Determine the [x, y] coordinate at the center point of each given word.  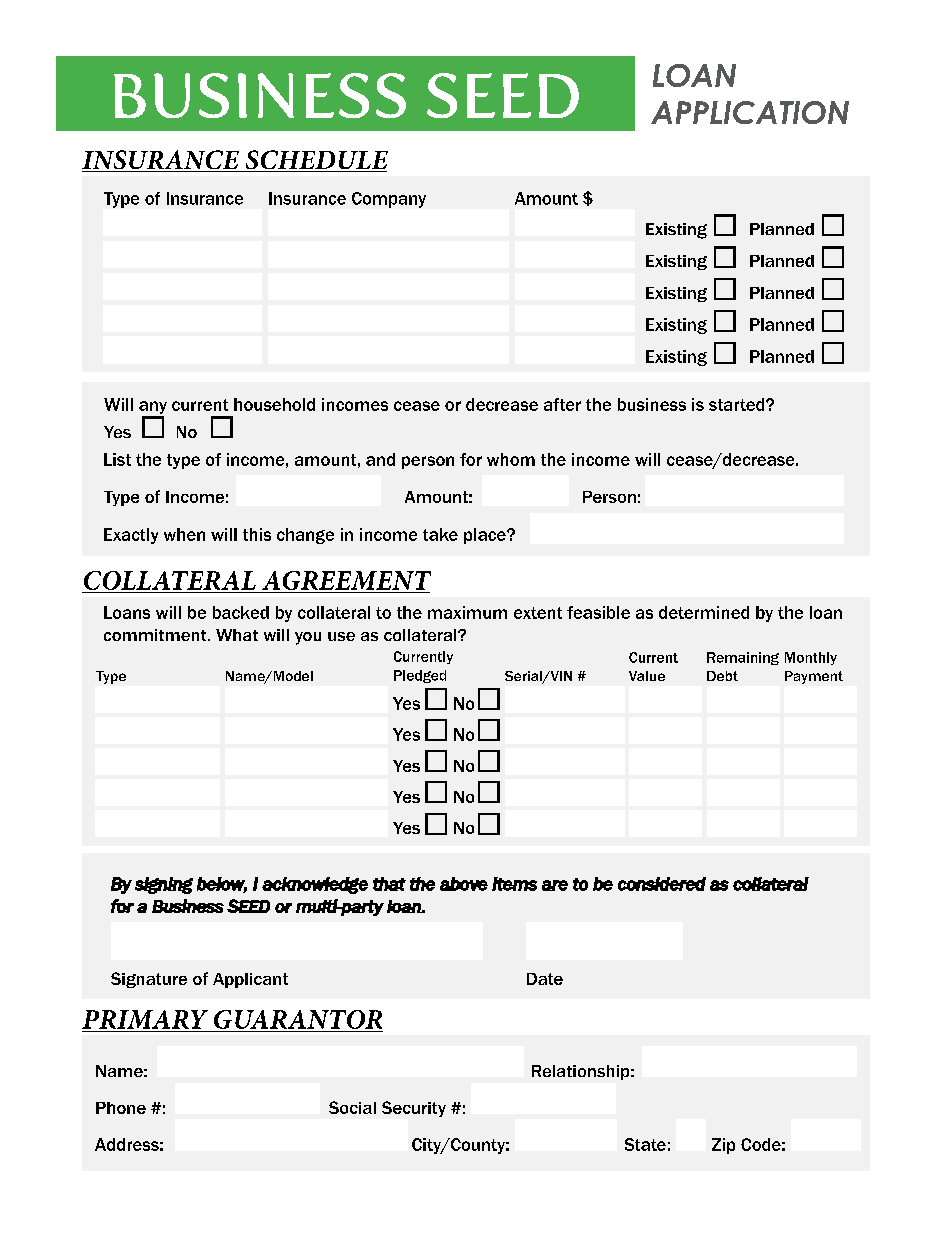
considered [662, 884]
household [274, 404]
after [562, 404]
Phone [121, 1108]
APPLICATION [750, 112]
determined [704, 612]
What [237, 635]
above [464, 884]
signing [164, 885]
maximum [467, 612]
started [738, 404]
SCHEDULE [315, 161]
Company [389, 200]
